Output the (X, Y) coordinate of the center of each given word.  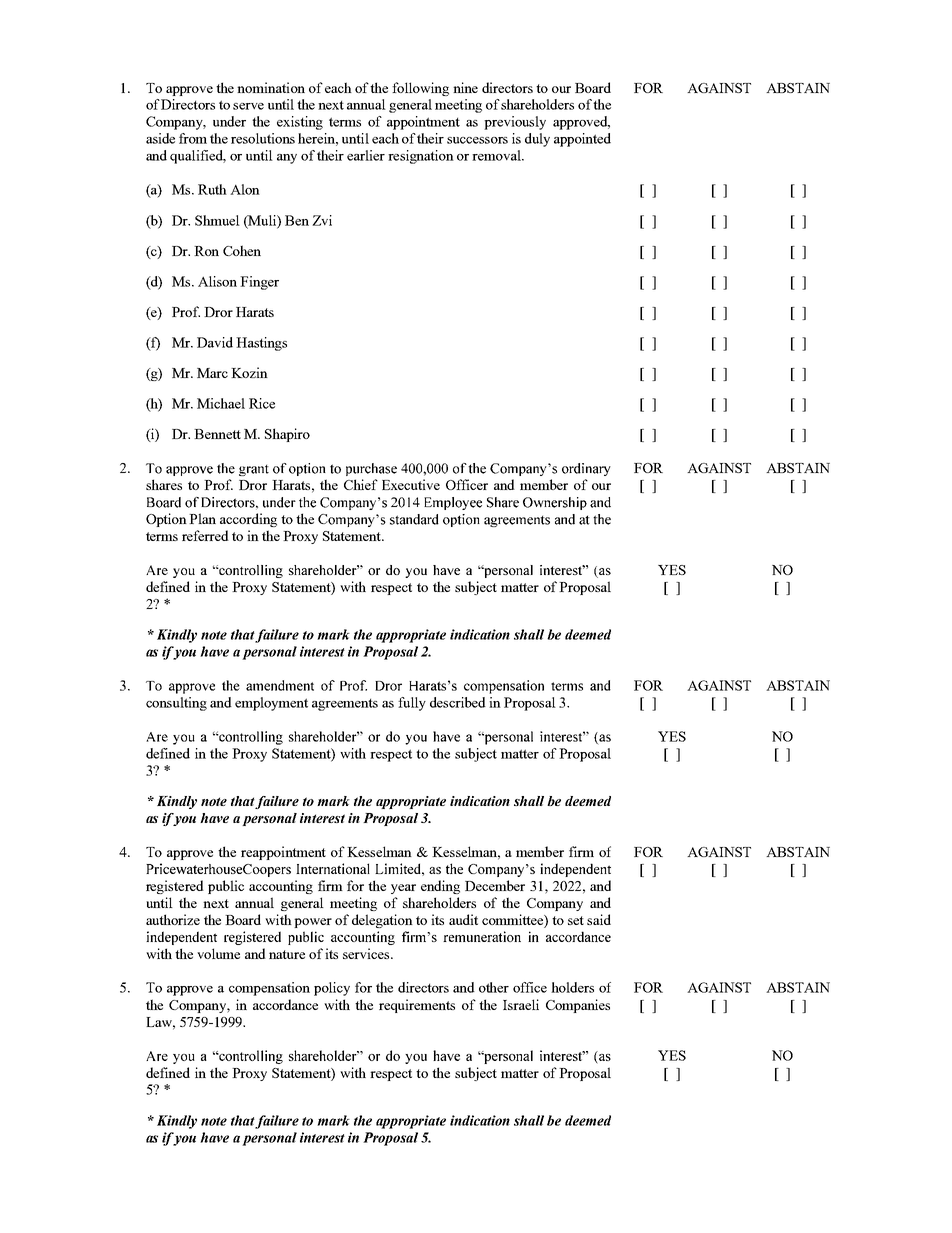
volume (218, 953)
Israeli (521, 1004)
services (367, 953)
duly (537, 140)
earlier (366, 155)
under (229, 121)
